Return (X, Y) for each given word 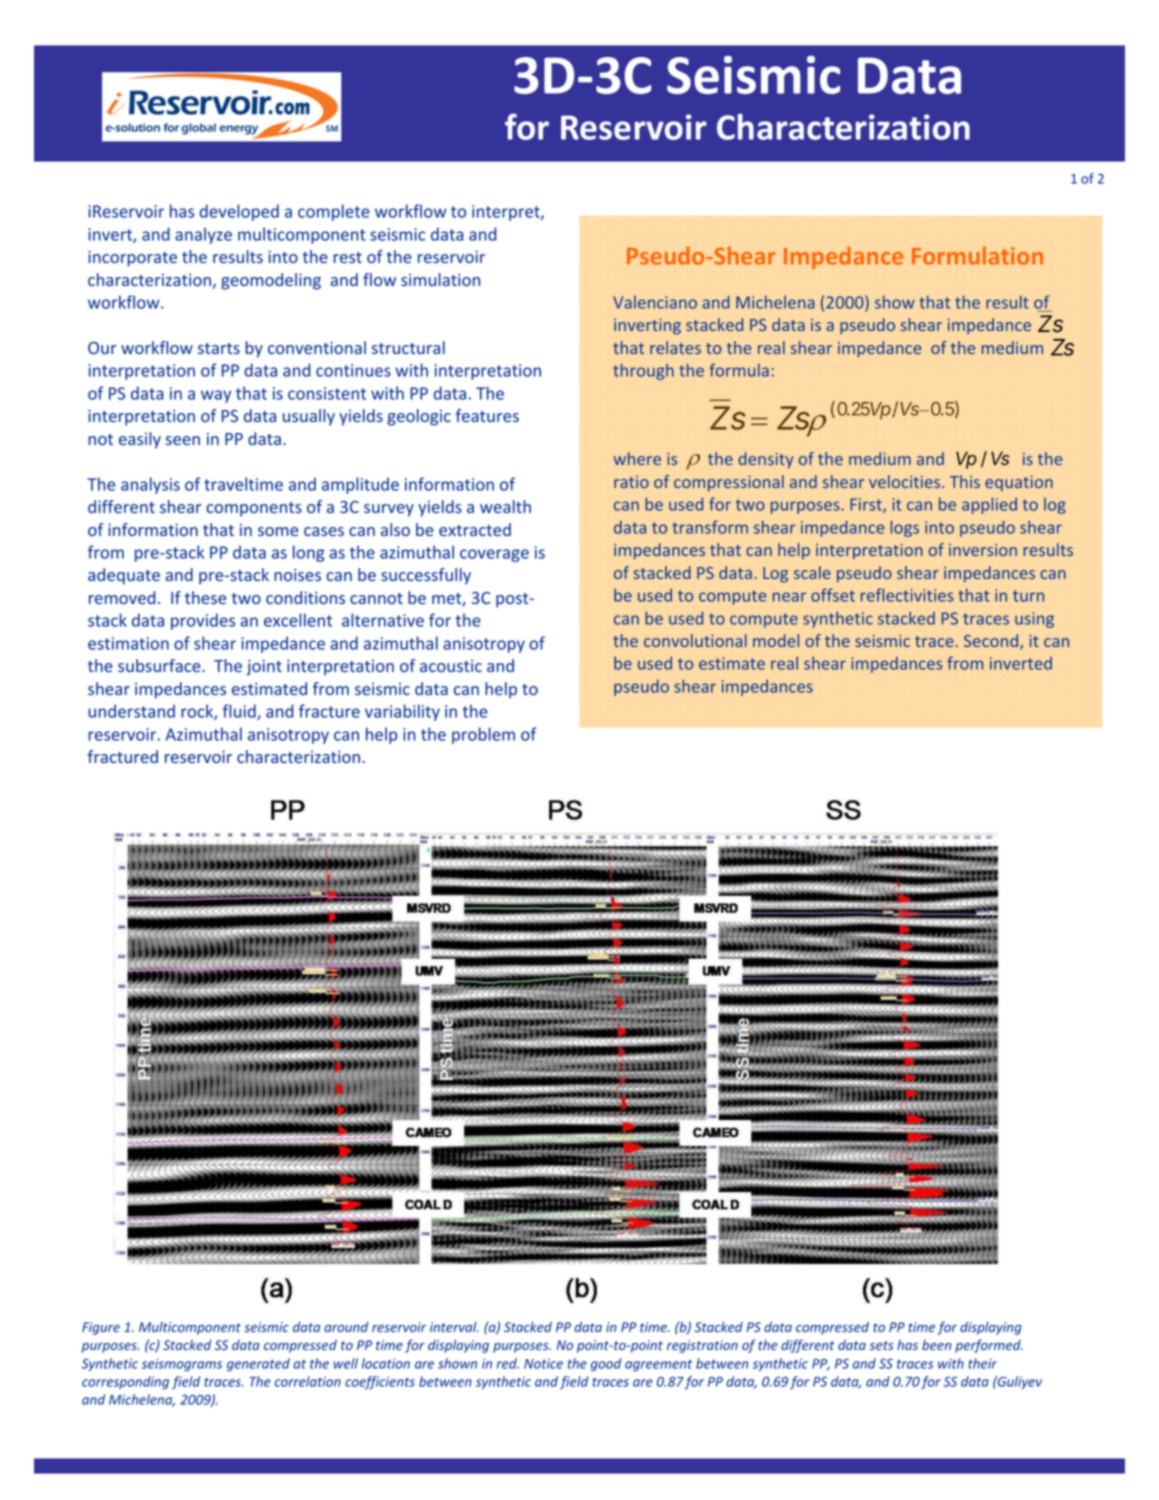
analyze (203, 235)
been (936, 1345)
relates (675, 347)
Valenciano (655, 302)
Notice (543, 1363)
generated (258, 1364)
